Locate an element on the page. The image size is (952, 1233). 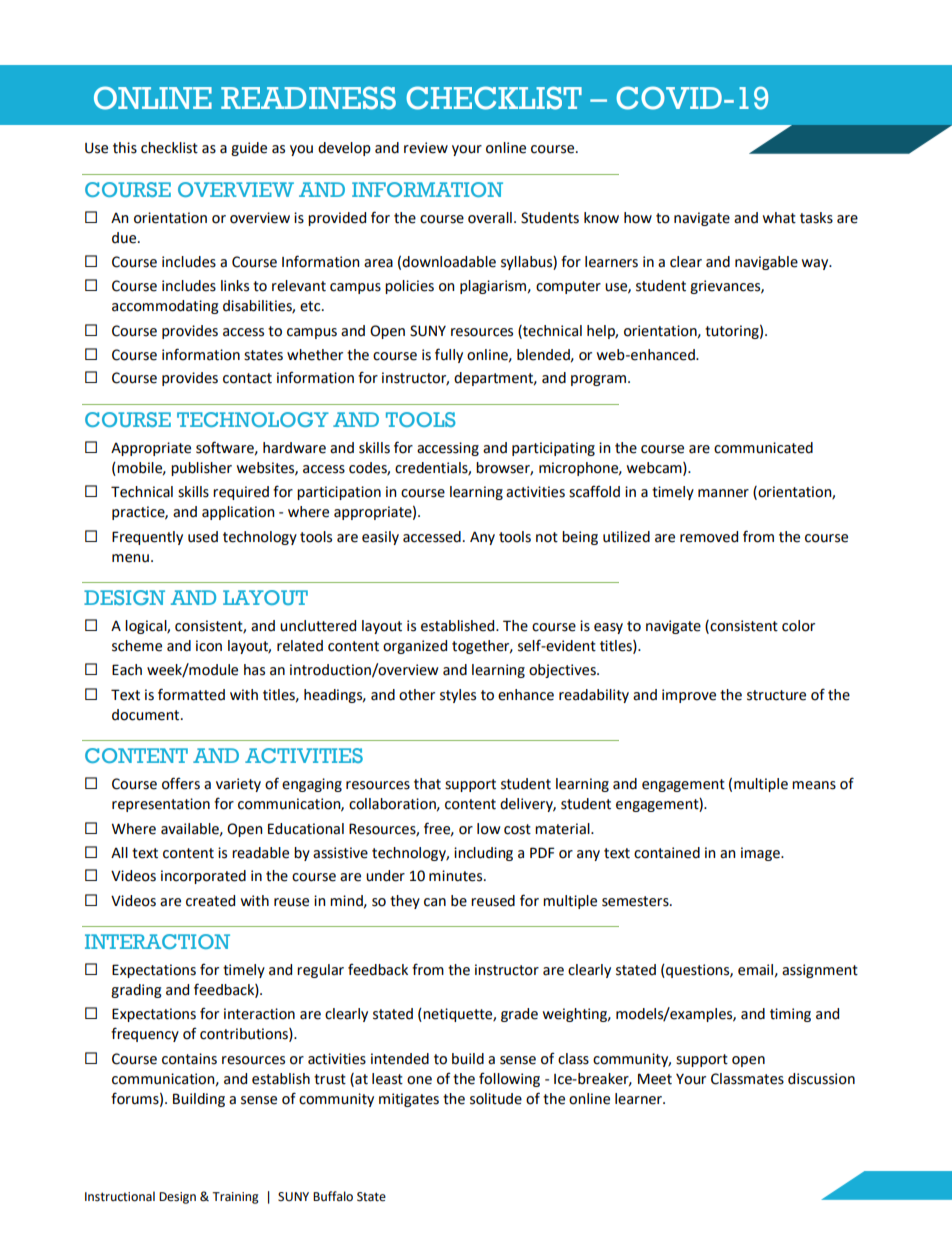
icon is located at coordinates (209, 646).
